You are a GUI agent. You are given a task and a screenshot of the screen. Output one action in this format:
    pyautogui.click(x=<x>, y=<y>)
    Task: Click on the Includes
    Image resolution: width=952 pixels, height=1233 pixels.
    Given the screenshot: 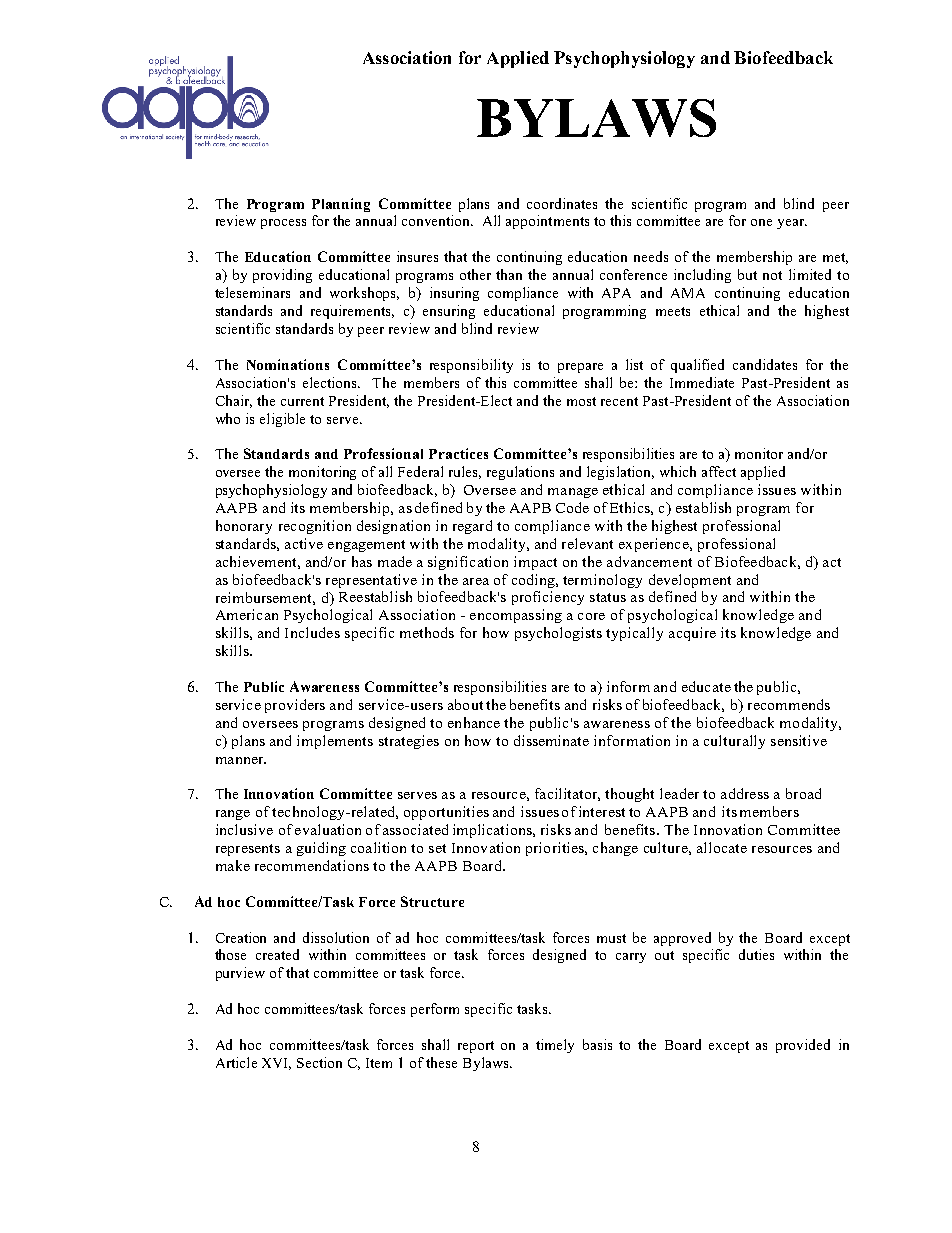 What is the action you would take?
    pyautogui.click(x=312, y=632)
